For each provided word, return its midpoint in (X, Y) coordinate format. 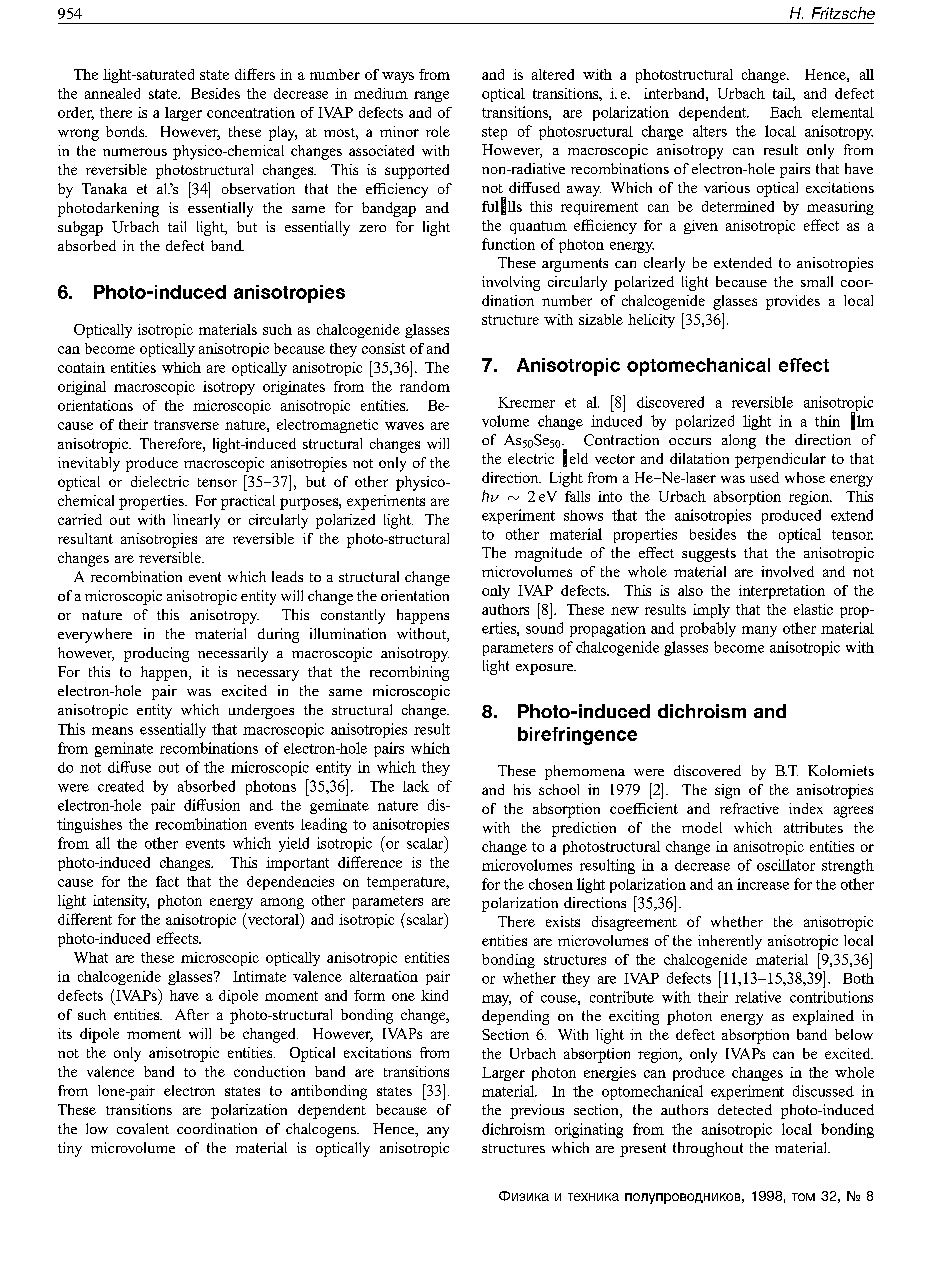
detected (745, 1109)
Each (786, 112)
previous (537, 1111)
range (431, 96)
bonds (126, 131)
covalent (143, 1128)
